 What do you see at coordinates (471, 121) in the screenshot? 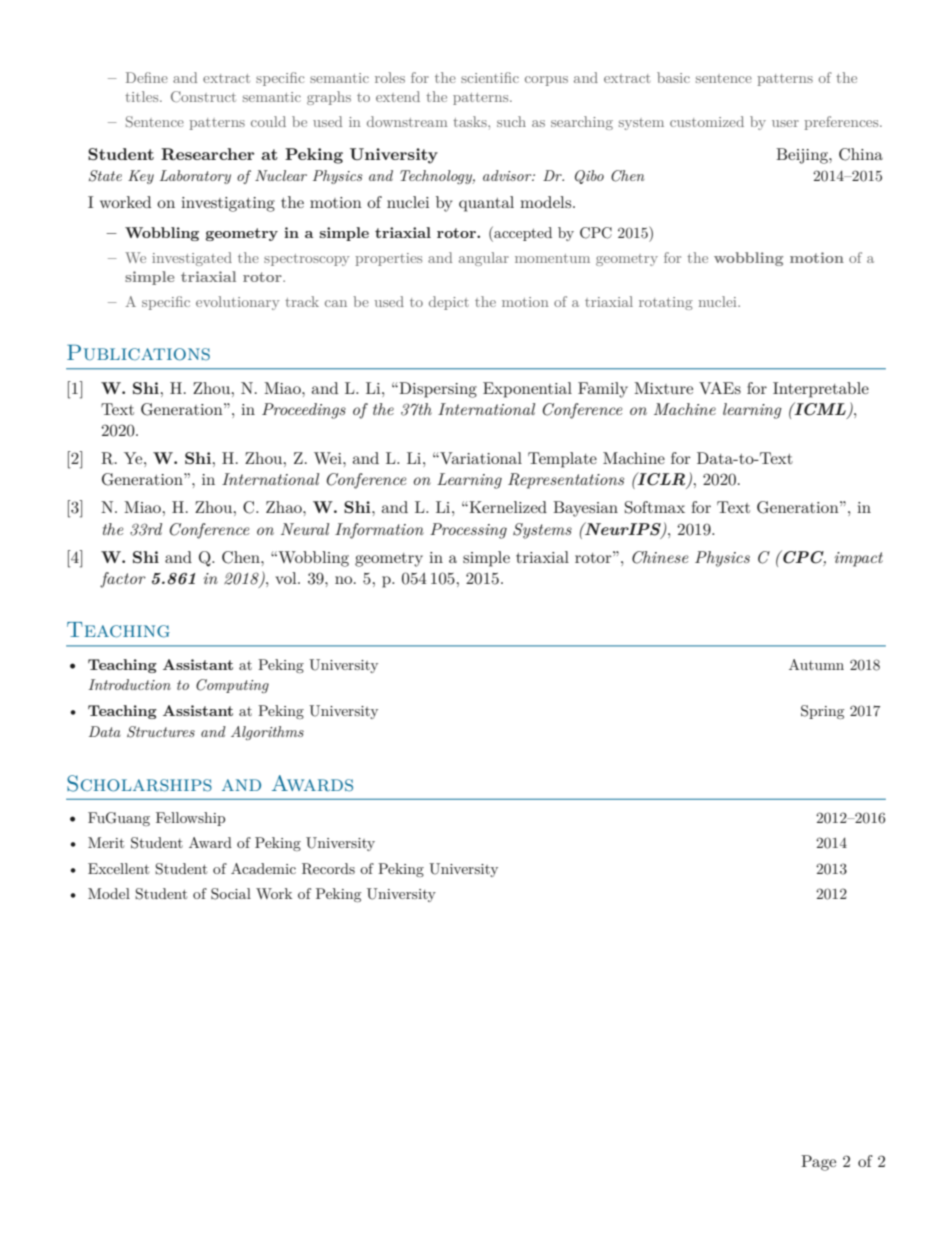
I see `tasks` at bounding box center [471, 121].
